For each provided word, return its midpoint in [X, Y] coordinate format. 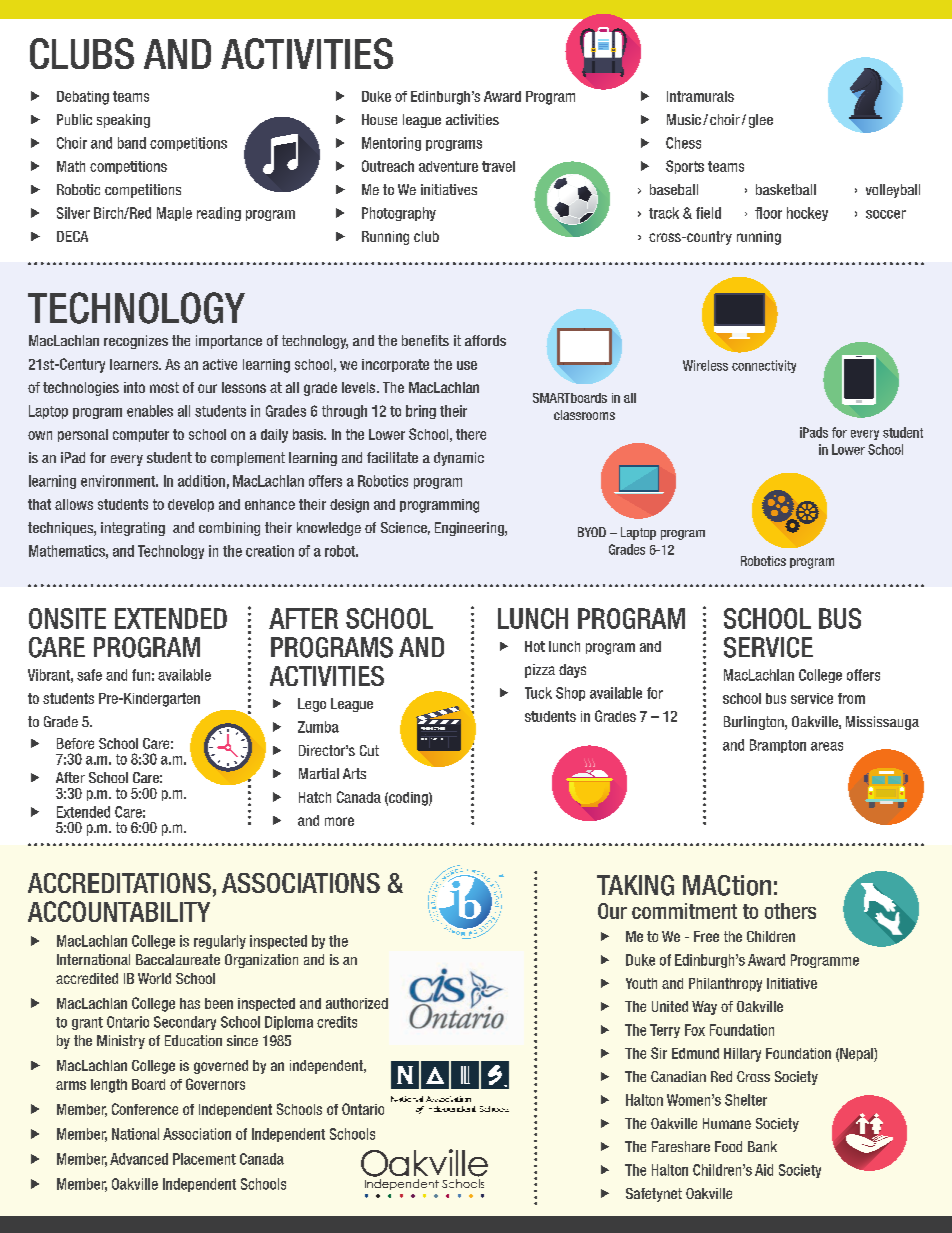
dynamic [459, 459]
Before [75, 743]
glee [761, 121]
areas [827, 746]
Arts [354, 773]
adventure [448, 166]
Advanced [139, 1159]
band [132, 143]
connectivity [764, 366]
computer [141, 435]
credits [337, 1022]
